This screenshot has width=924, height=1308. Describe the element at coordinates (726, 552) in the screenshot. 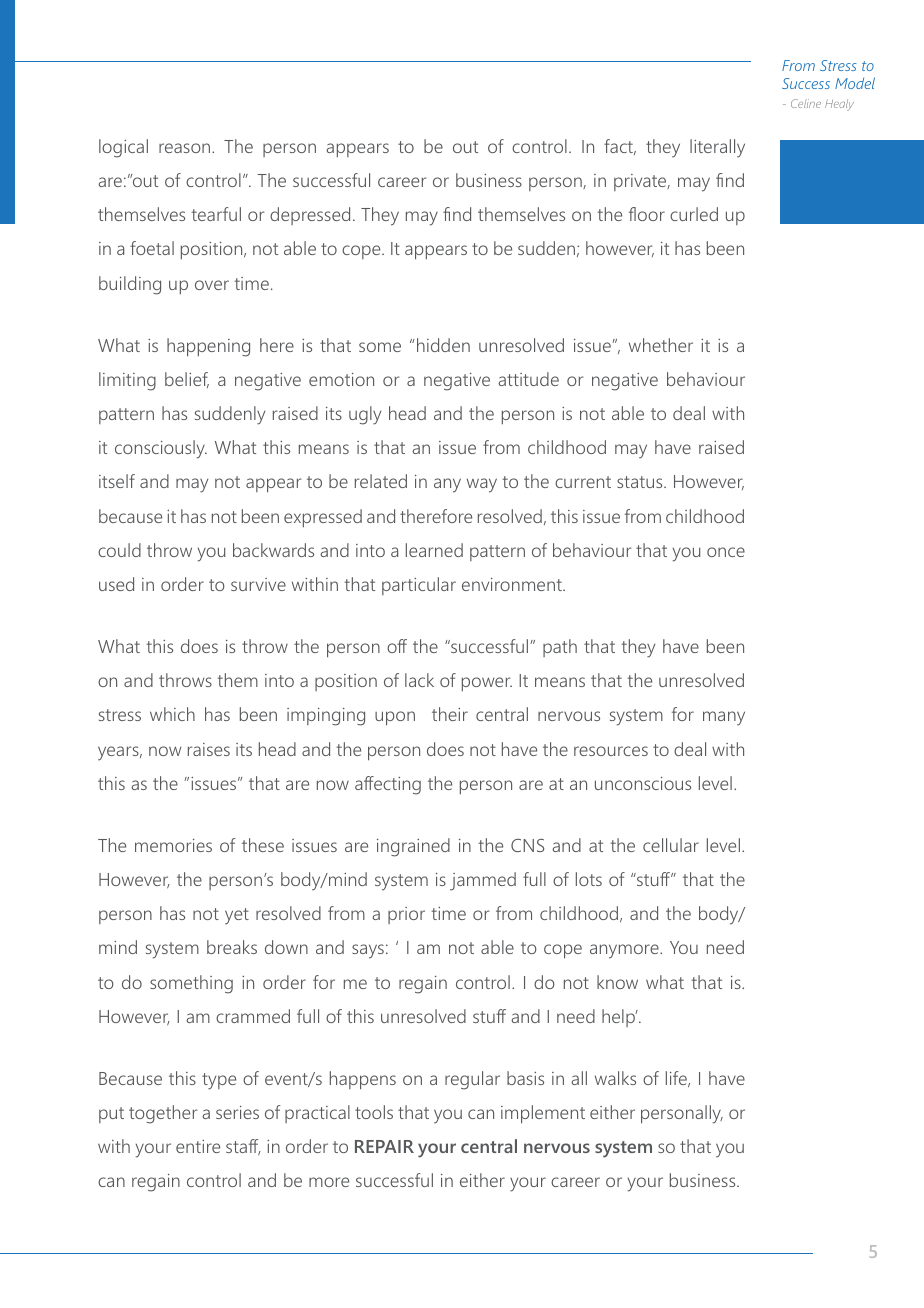

I see `once` at that location.
